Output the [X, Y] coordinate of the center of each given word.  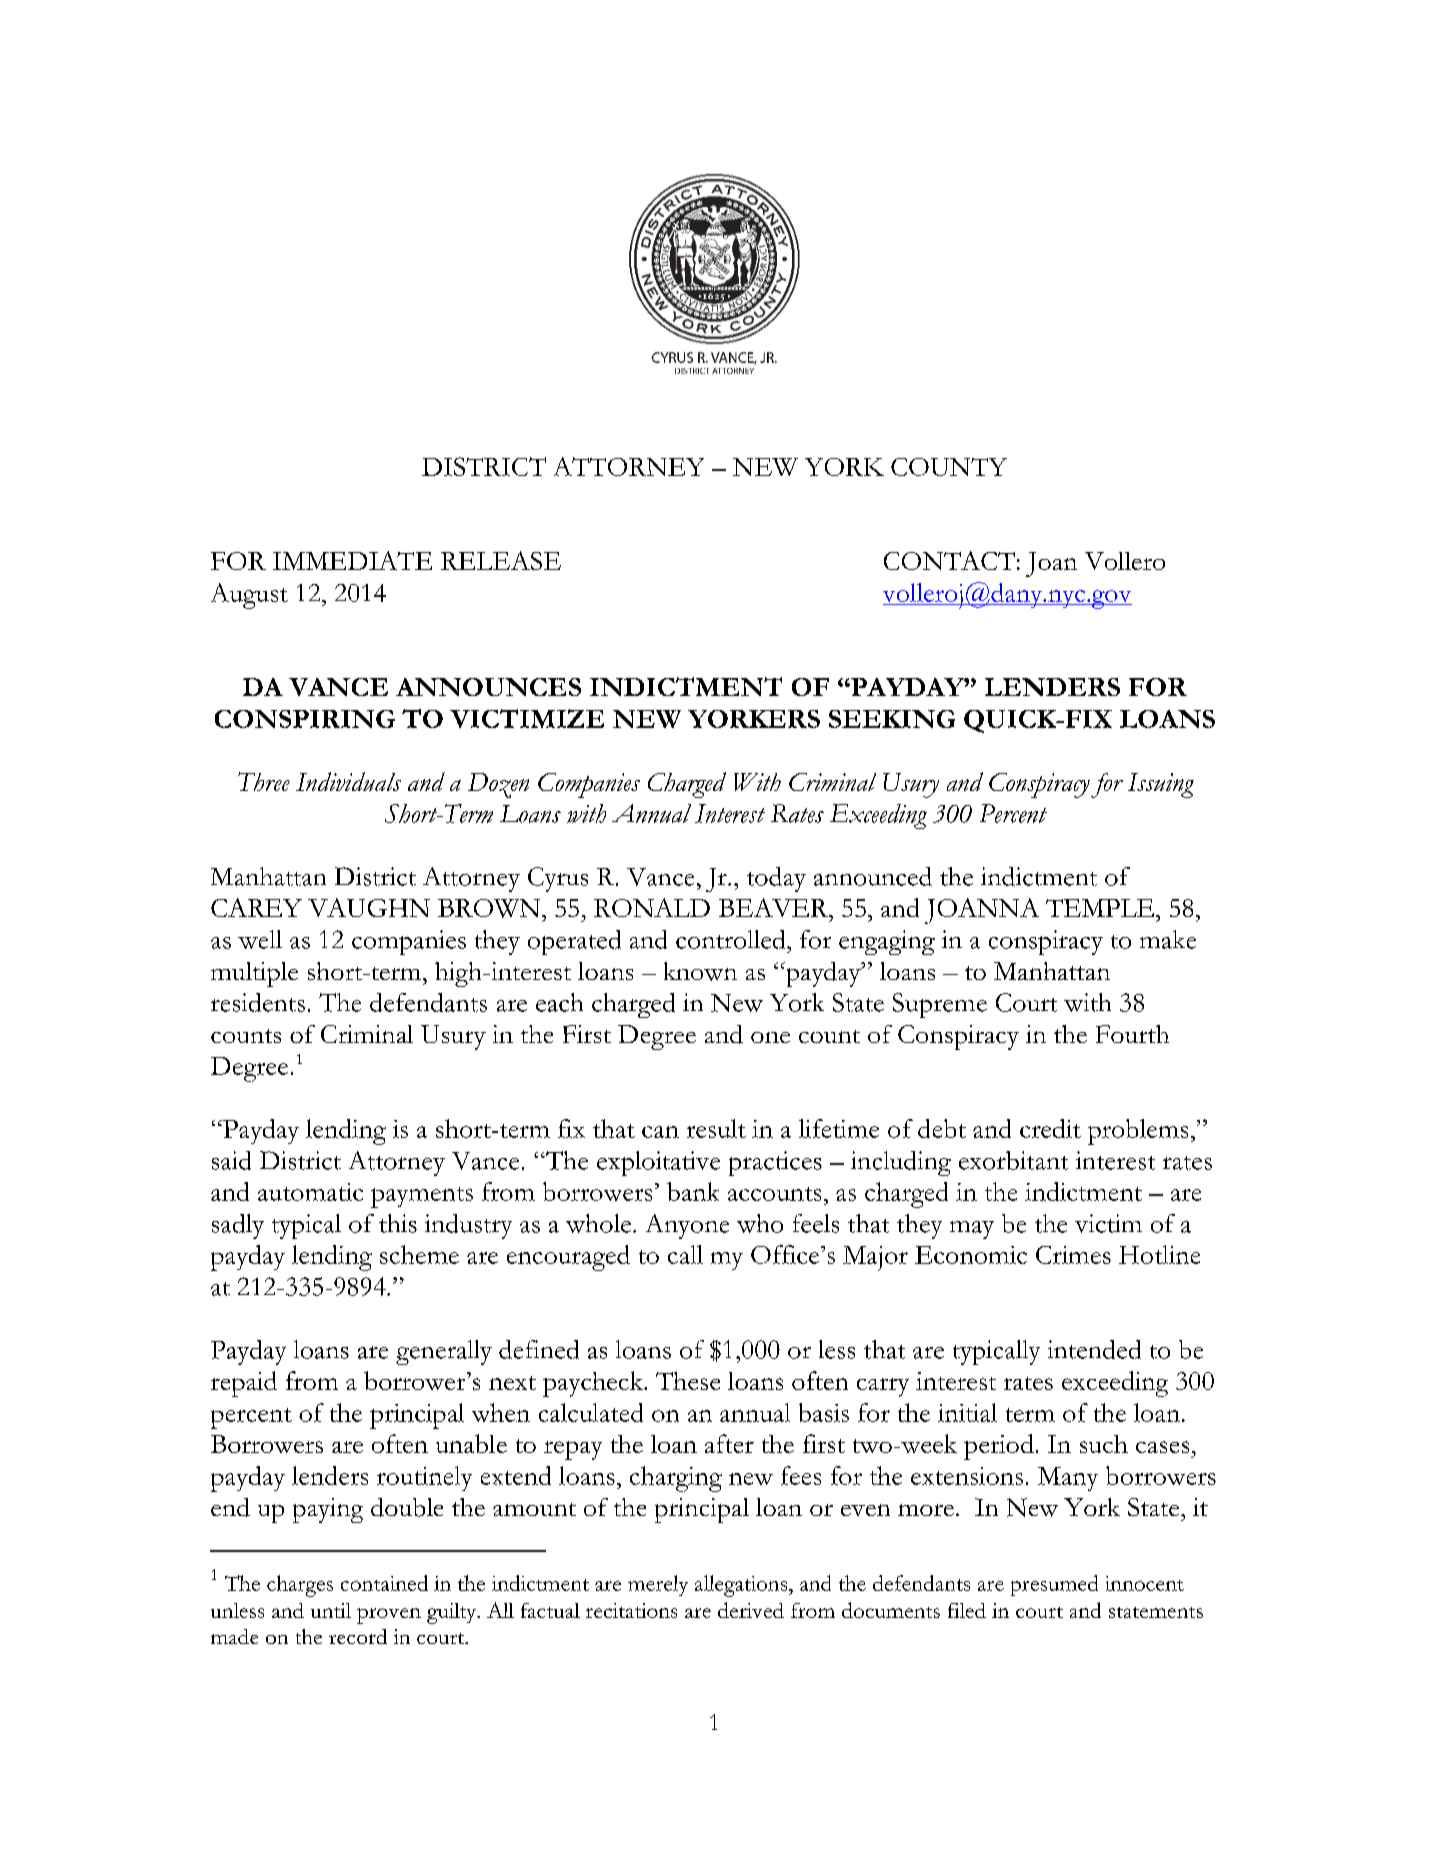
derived [751, 1610]
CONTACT [949, 560]
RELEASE [501, 560]
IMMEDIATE [352, 560]
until [331, 1610]
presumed [1054, 1585]
